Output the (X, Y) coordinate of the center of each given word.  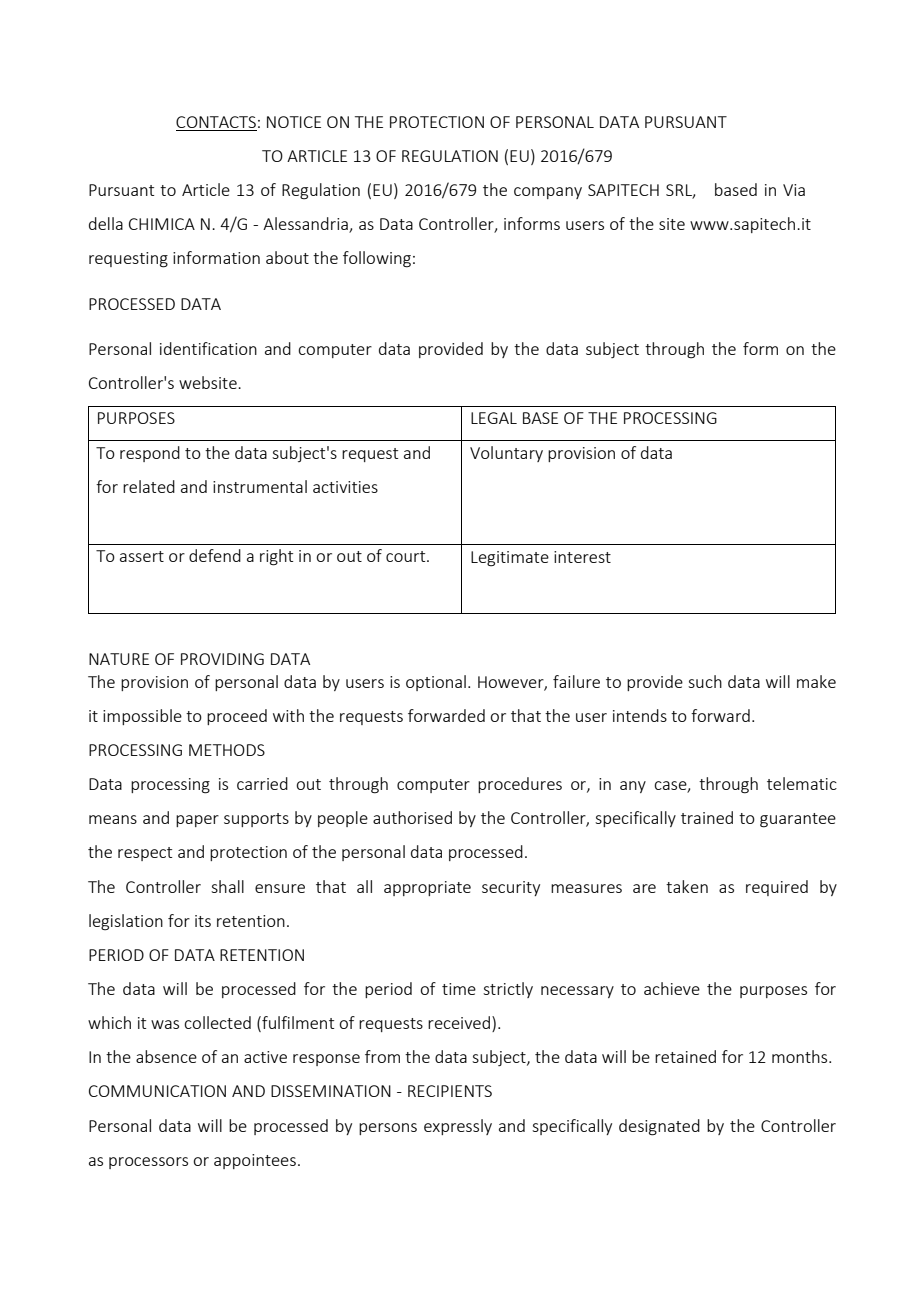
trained (707, 817)
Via (794, 190)
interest (582, 557)
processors (148, 1163)
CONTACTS (216, 122)
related (149, 486)
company (548, 193)
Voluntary (506, 454)
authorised (412, 817)
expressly (458, 1127)
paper (197, 821)
